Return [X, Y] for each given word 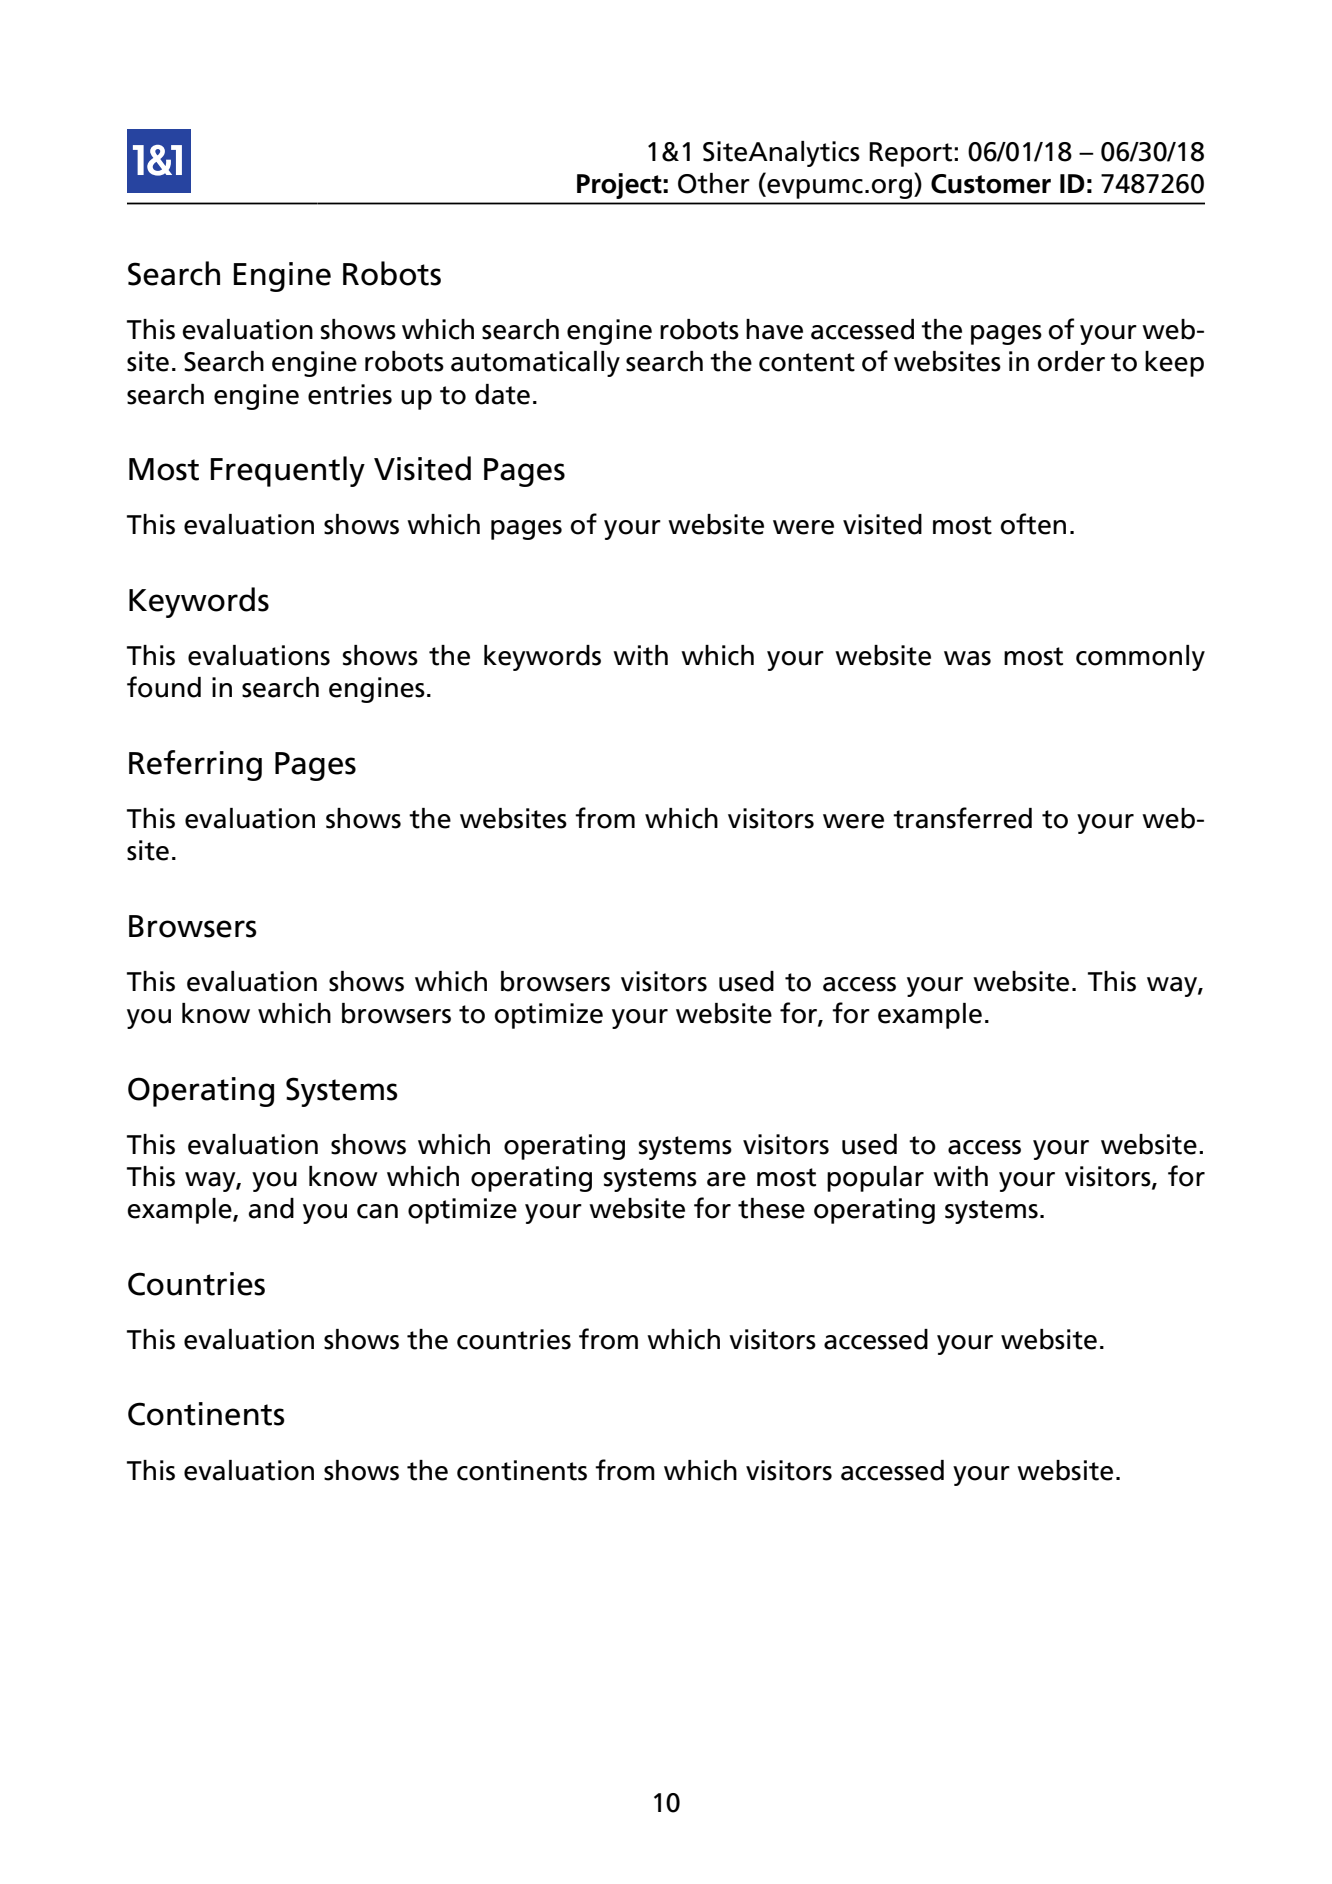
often [1033, 524]
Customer [991, 184]
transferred [962, 818]
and [271, 1208]
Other [714, 183]
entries [350, 394]
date [502, 394]
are [726, 1179]
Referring [195, 765]
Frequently [287, 471]
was [967, 658]
